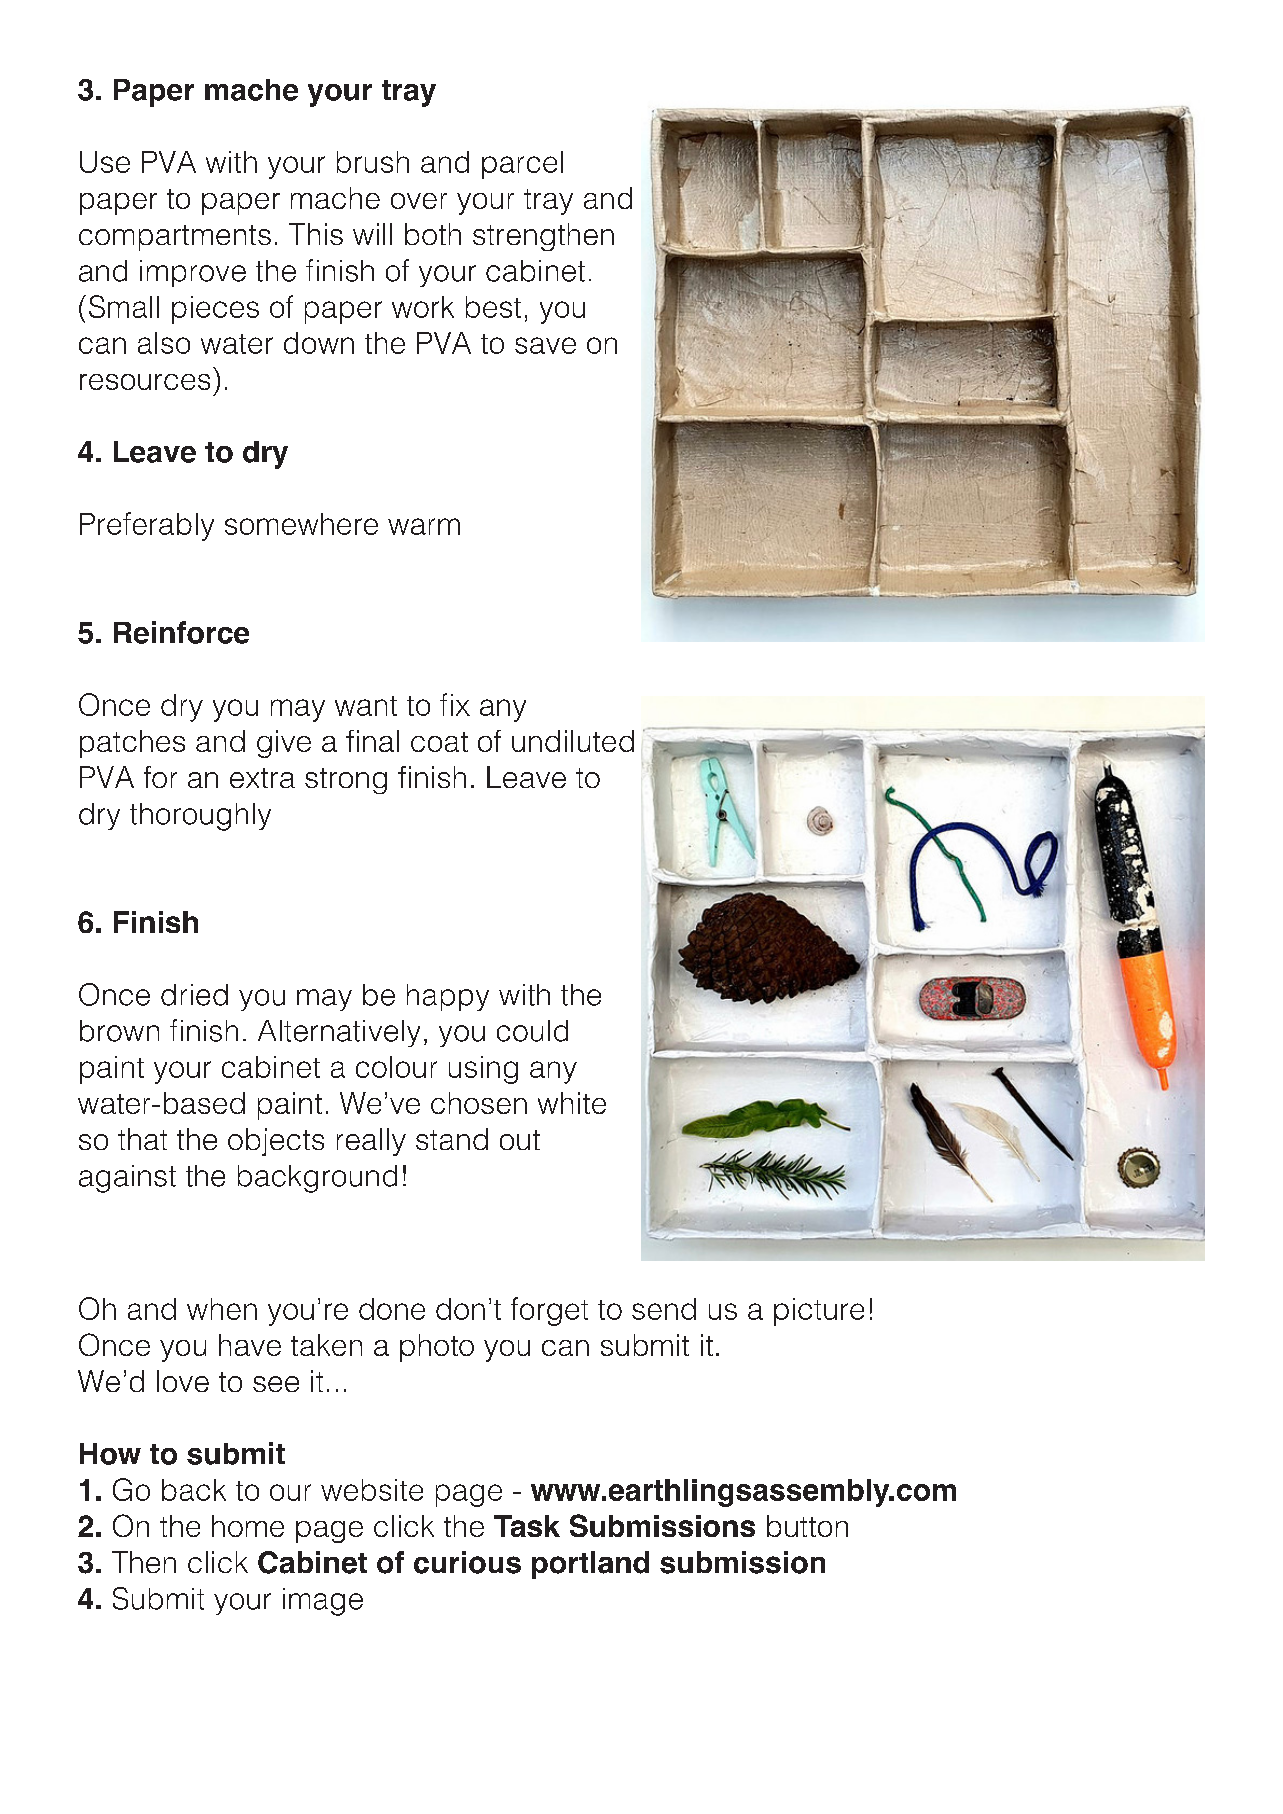 The width and height of the image is (1283, 1814). Describe the element at coordinates (590, 1565) in the image. I see `portland` at that location.
